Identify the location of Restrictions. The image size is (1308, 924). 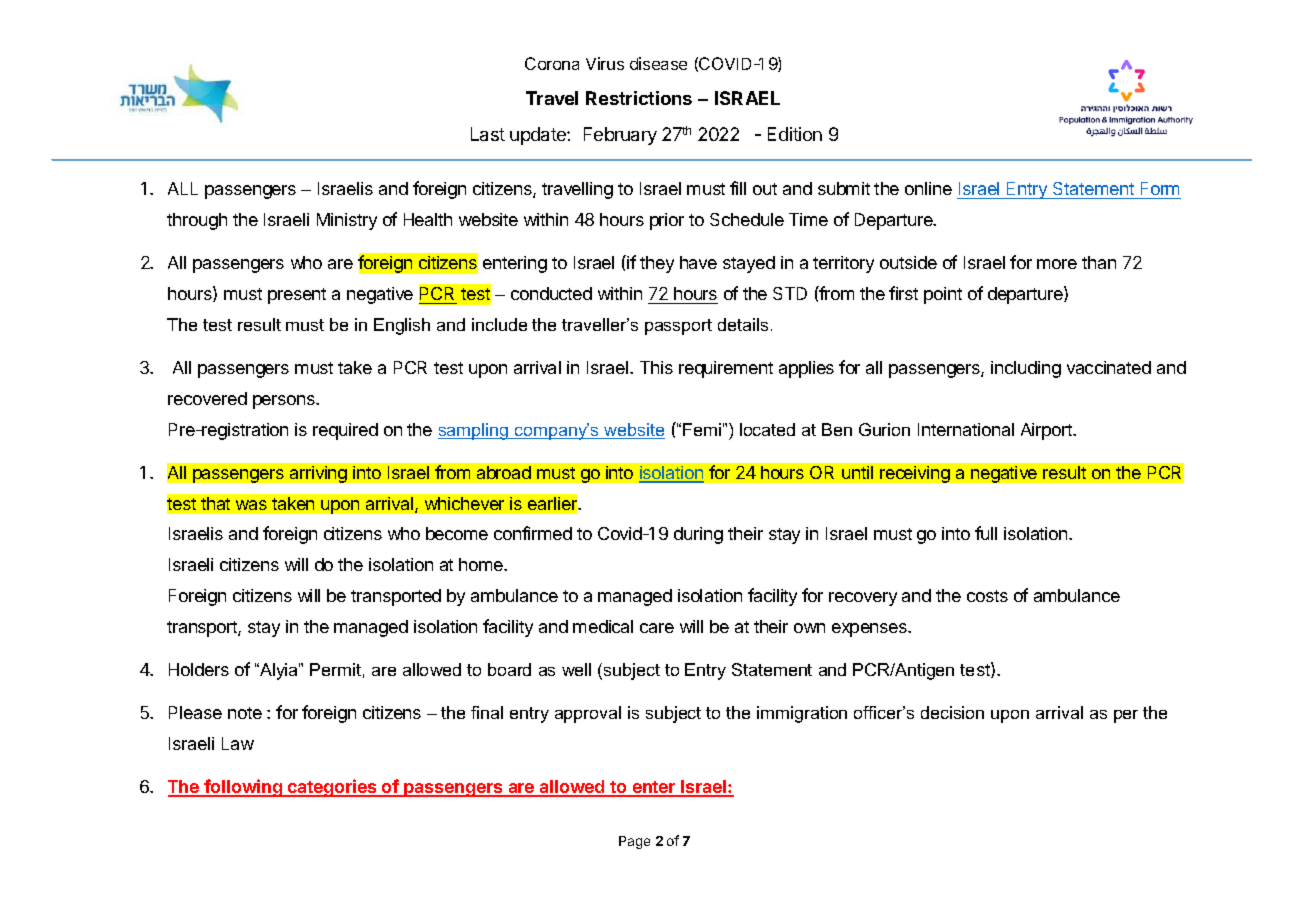
(639, 98).
